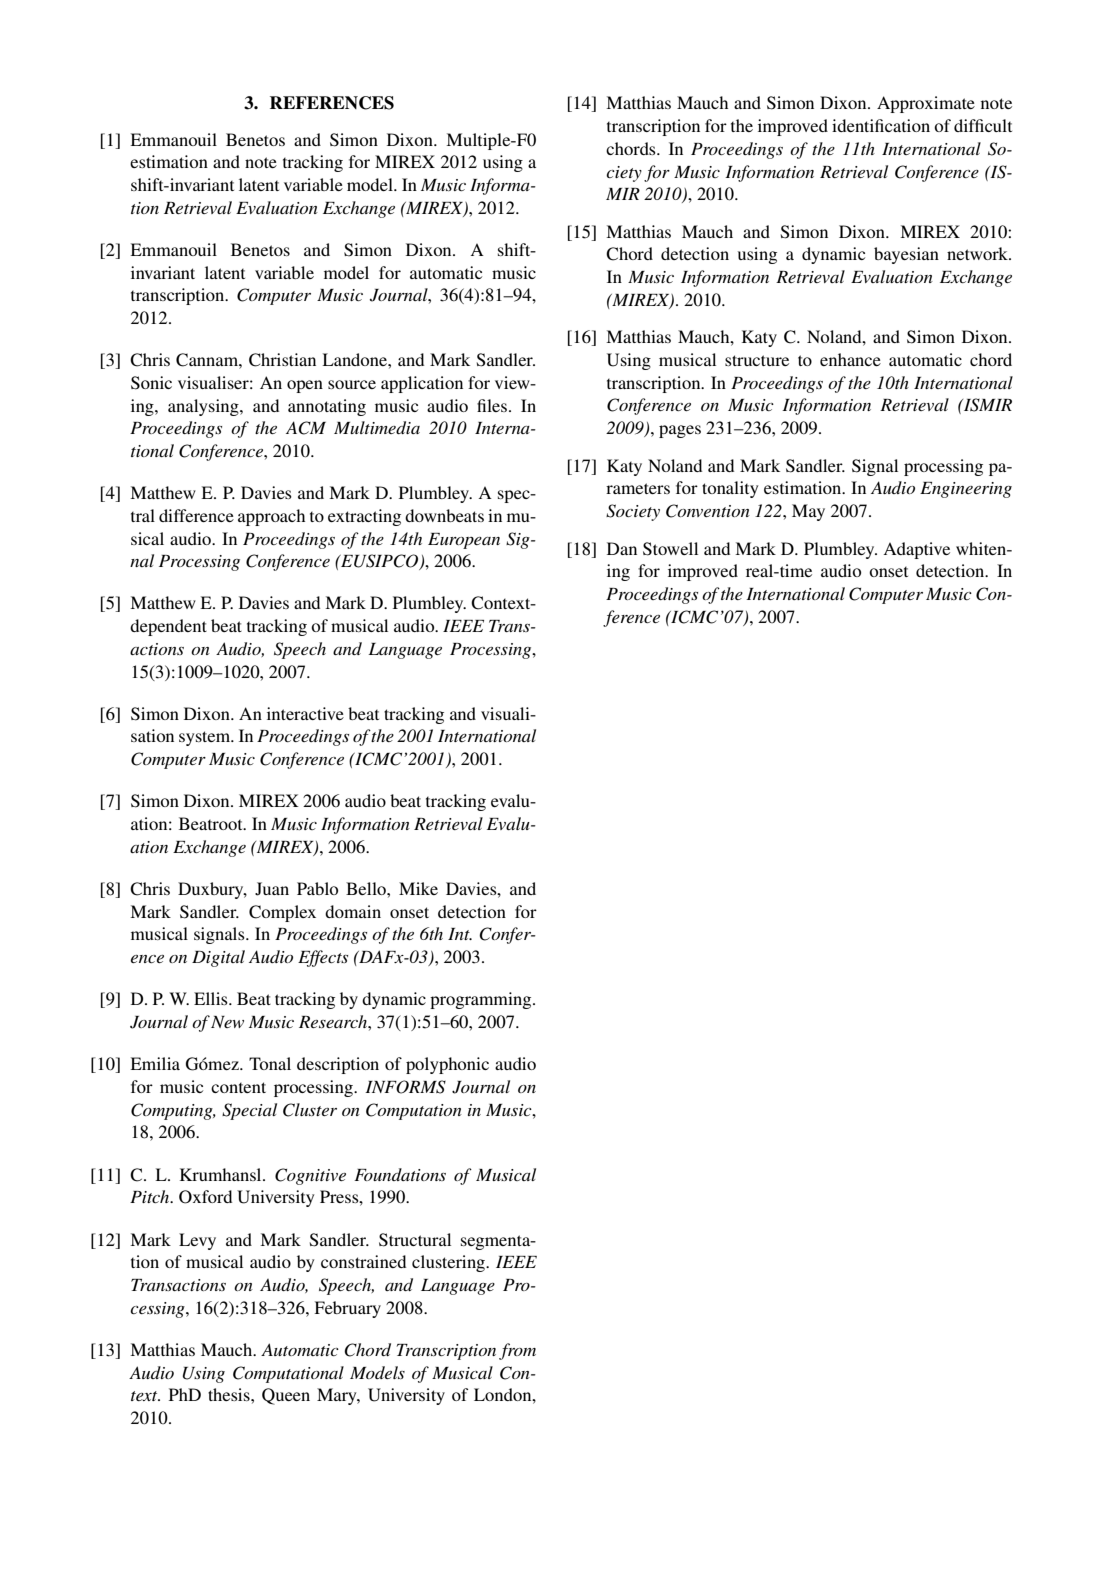 The image size is (1111, 1571). Describe the element at coordinates (926, 104) in the screenshot. I see `Approximate` at that location.
